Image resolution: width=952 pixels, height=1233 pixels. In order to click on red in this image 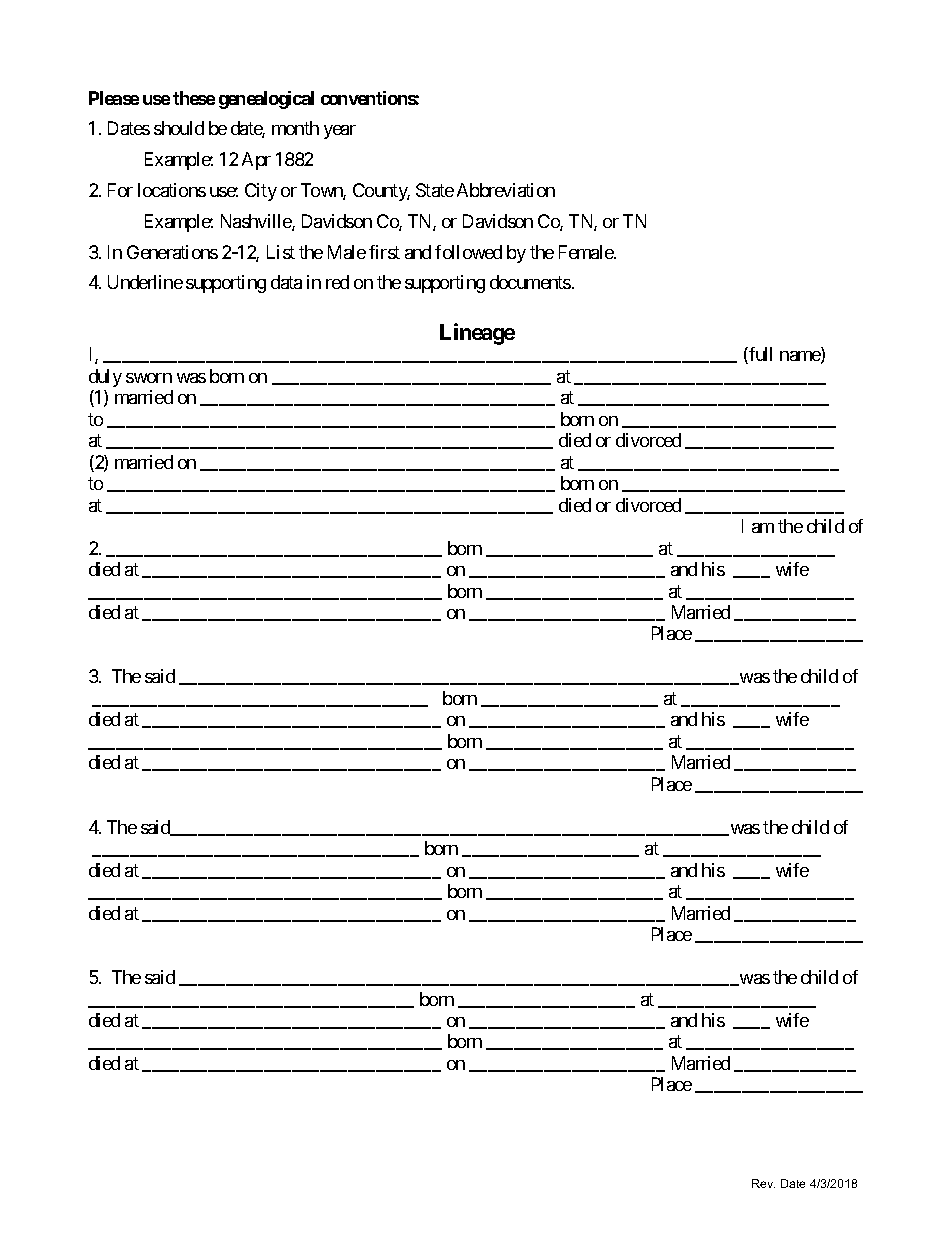, I will do `click(337, 282)`.
